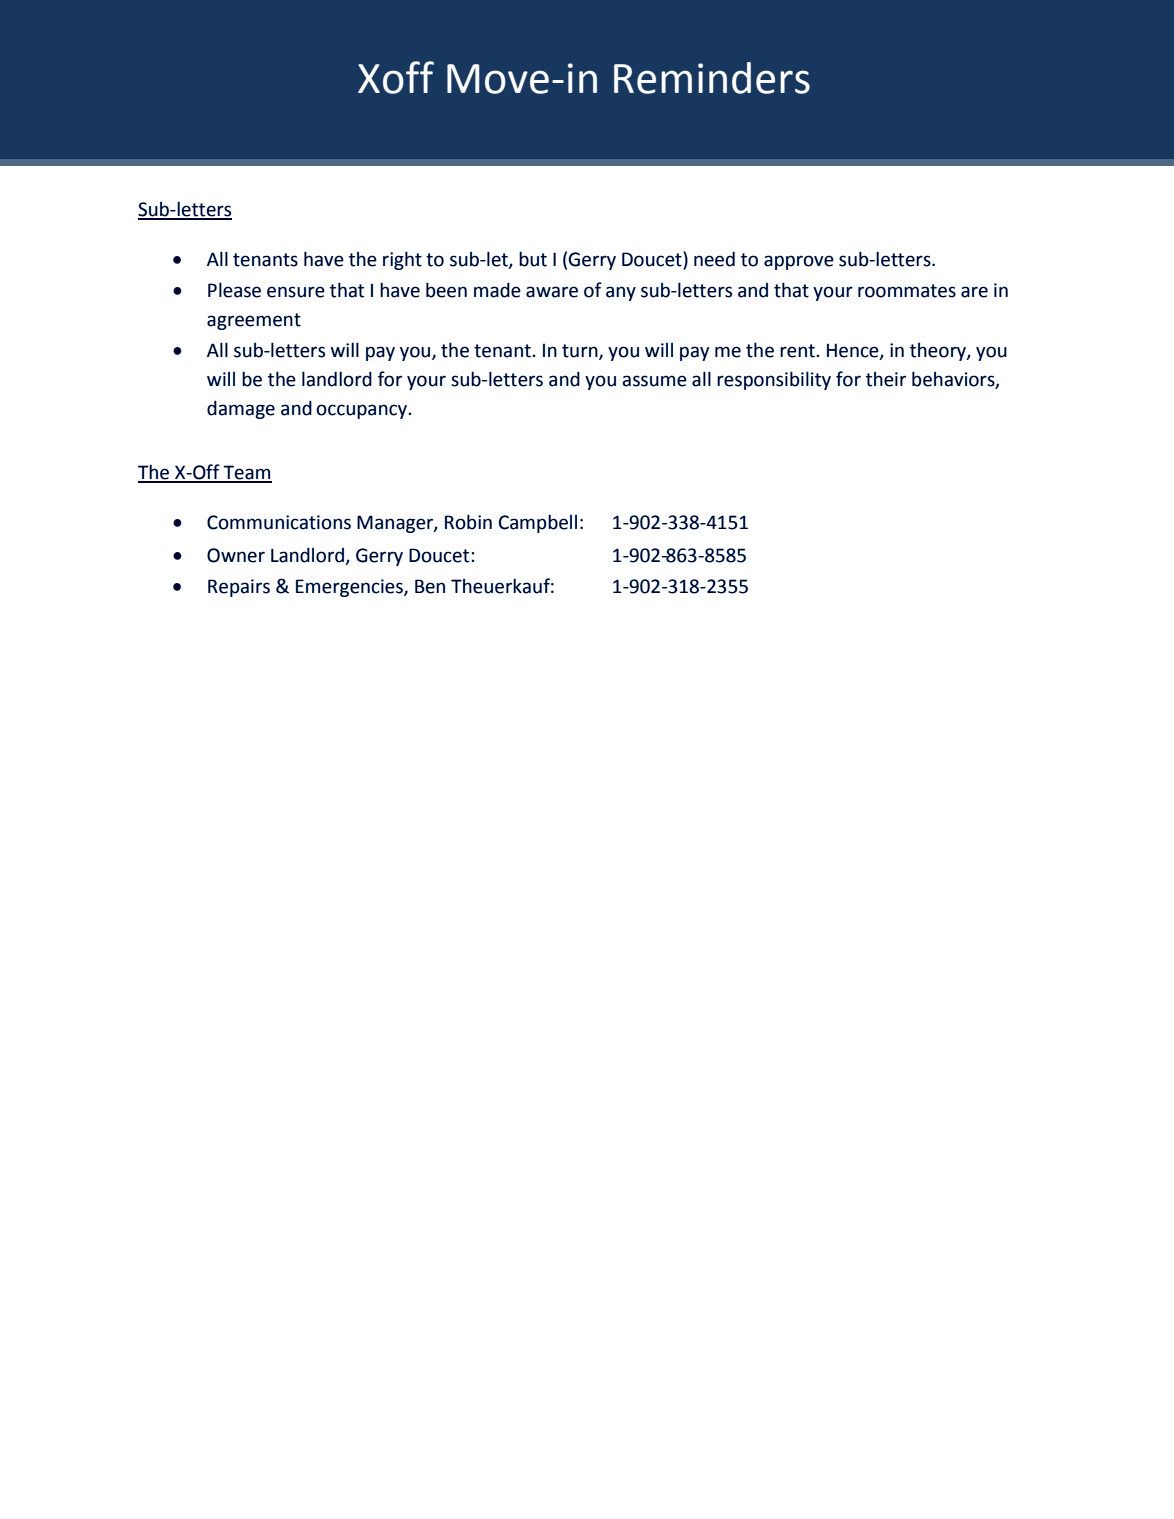 The image size is (1174, 1519). What do you see at coordinates (247, 473) in the screenshot?
I see `Team` at bounding box center [247, 473].
